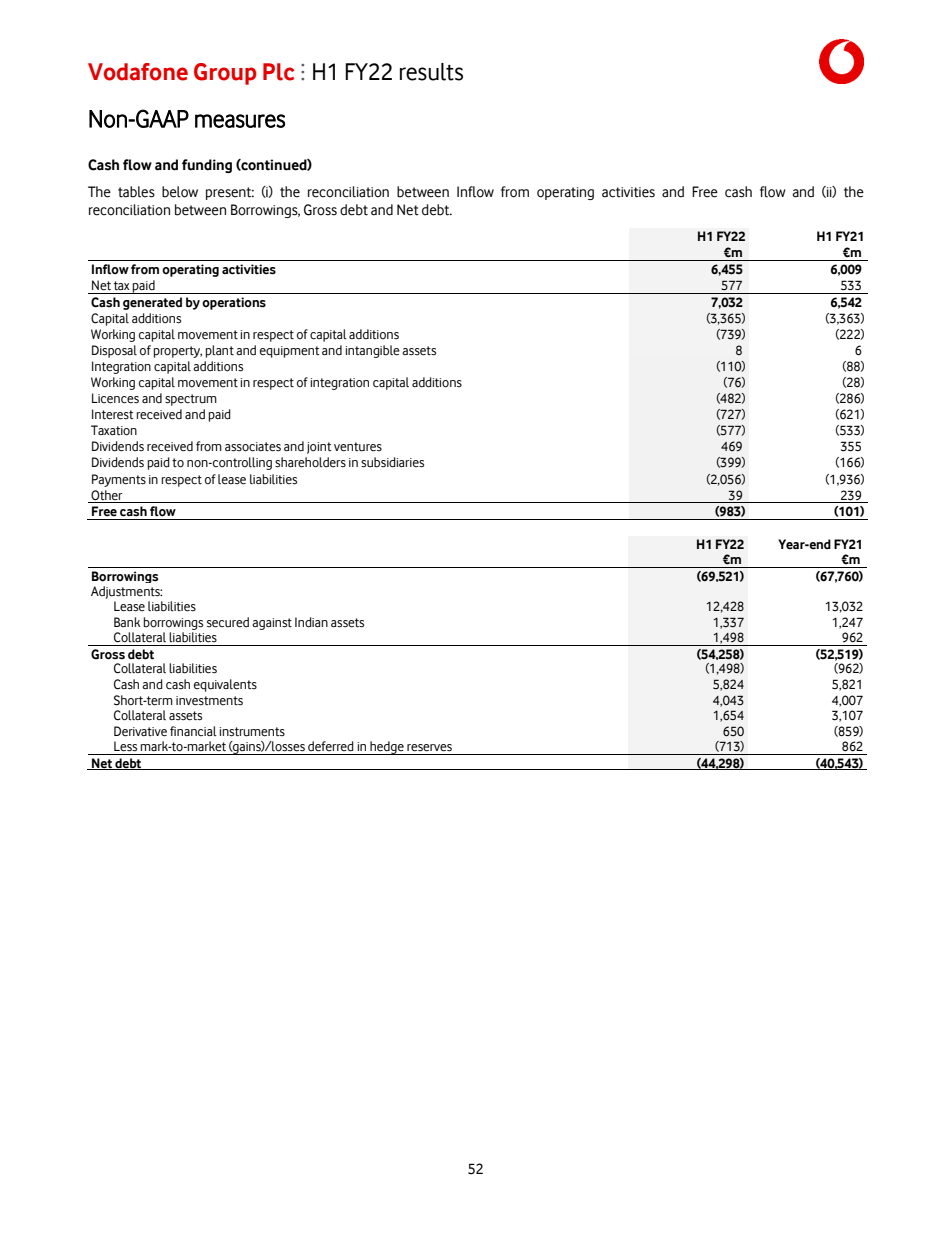 Image resolution: width=952 pixels, height=1233 pixels. What do you see at coordinates (234, 303) in the image?
I see `operations` at bounding box center [234, 303].
